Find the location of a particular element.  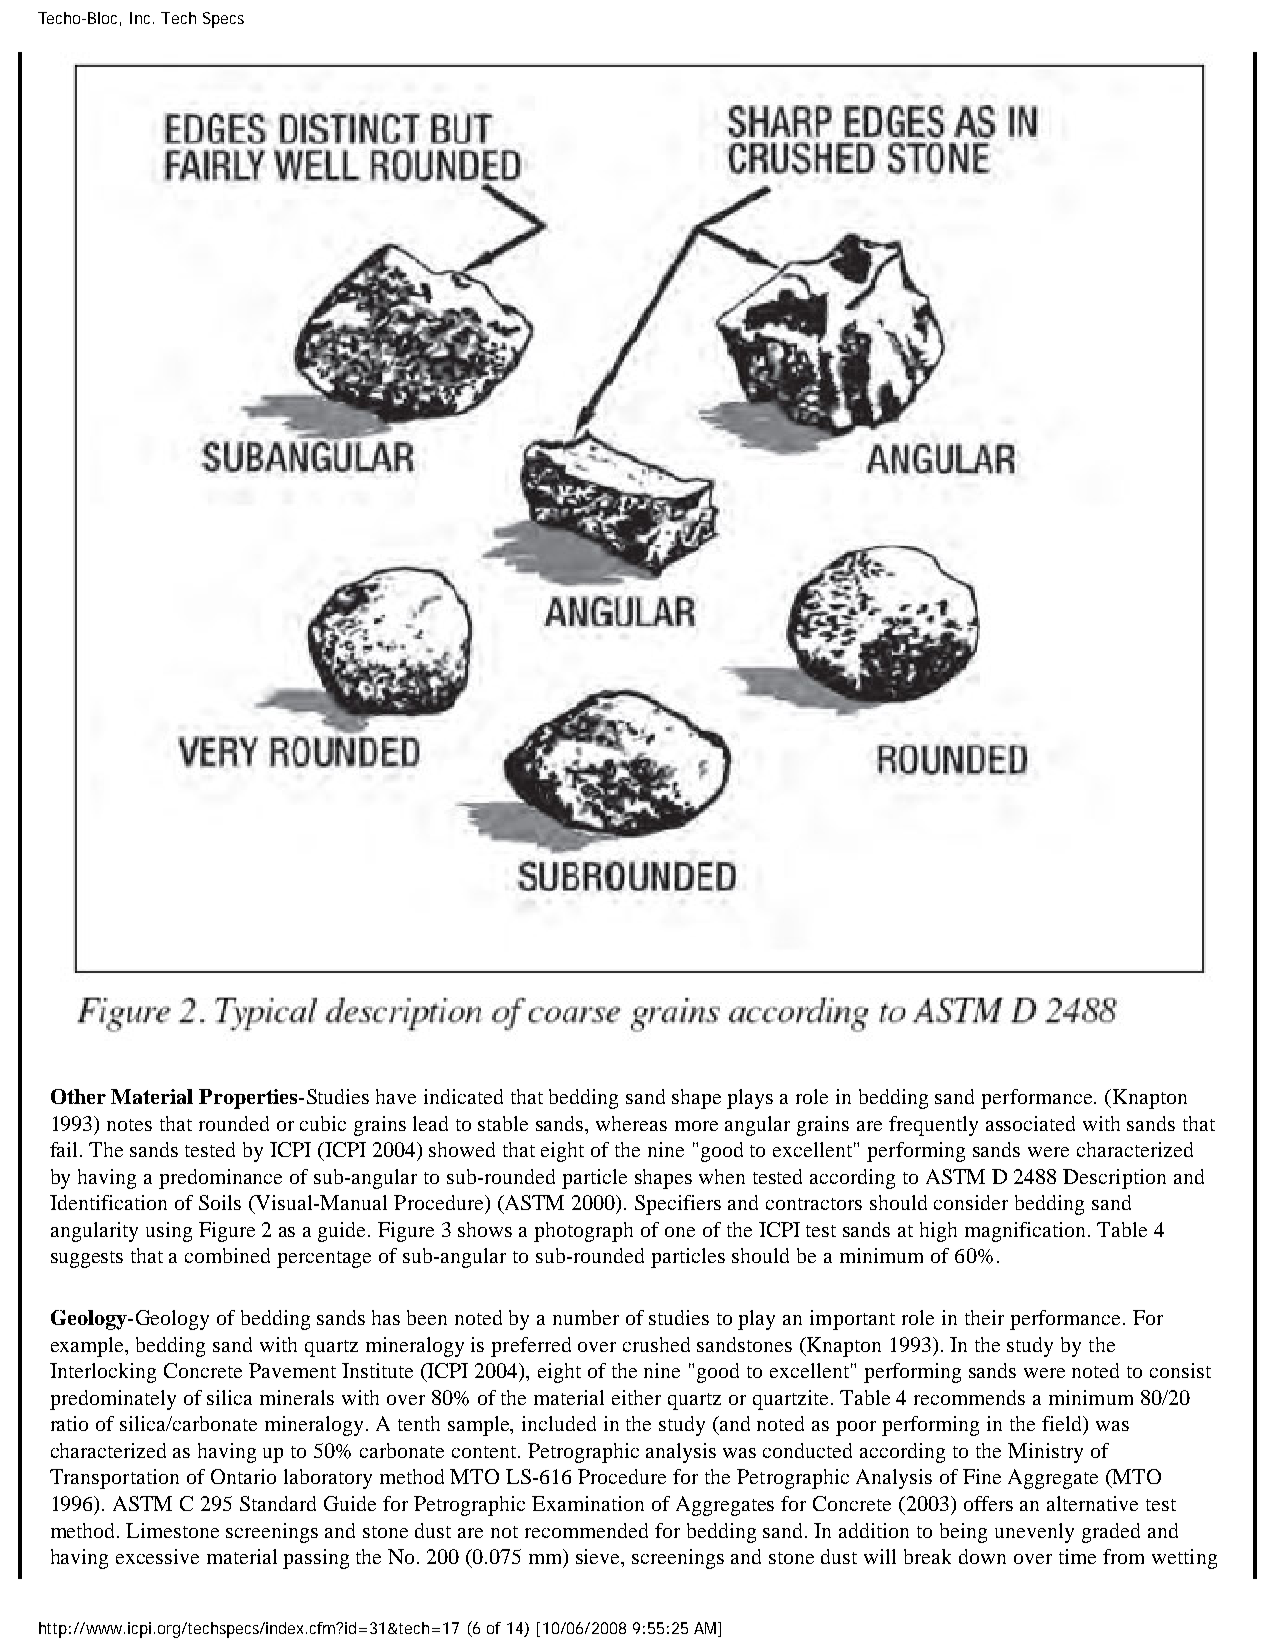

notes is located at coordinates (129, 1125).
